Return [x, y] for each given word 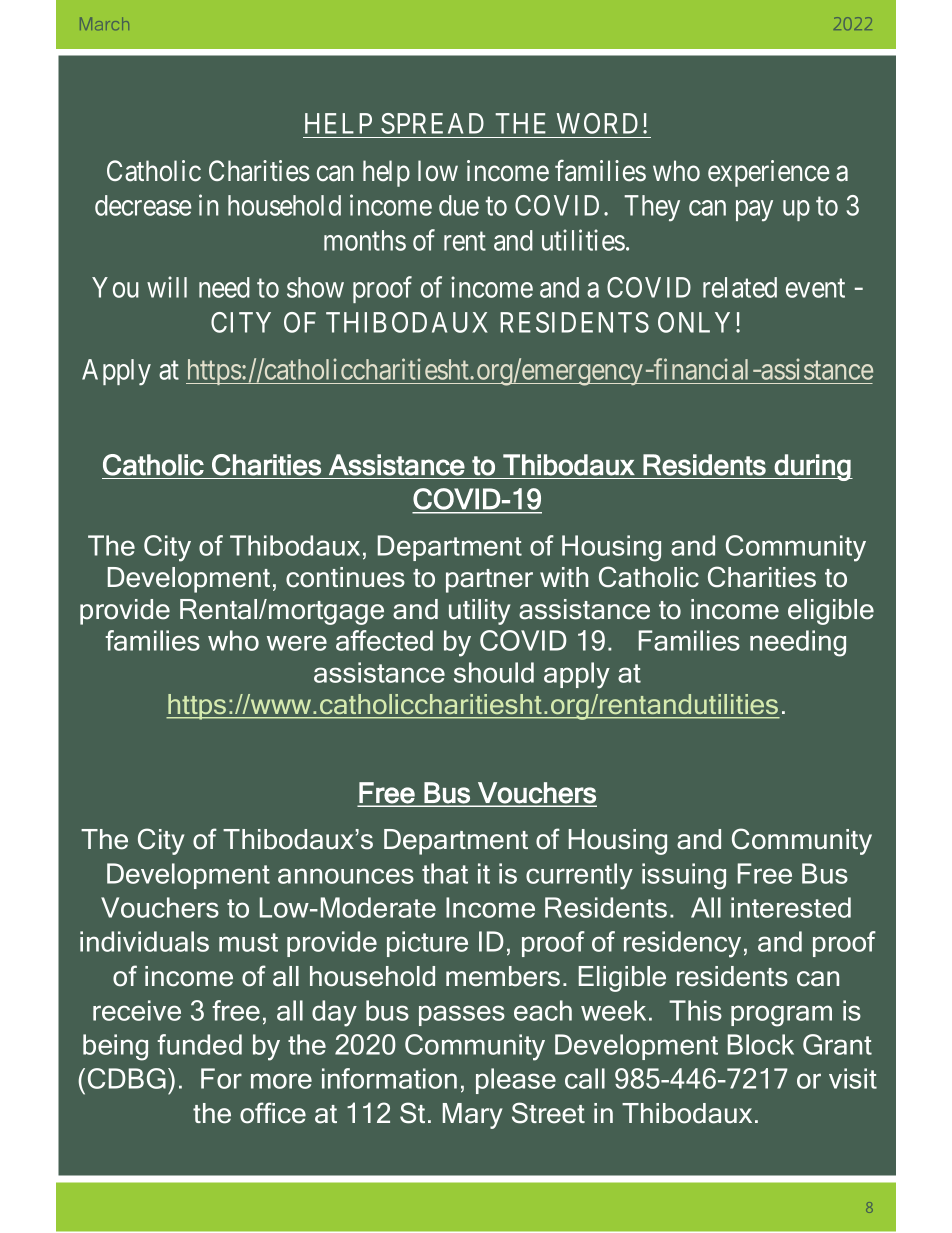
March [104, 23]
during [813, 467]
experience [769, 173]
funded [199, 1044]
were [297, 643]
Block [761, 1044]
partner [489, 581]
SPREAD [432, 123]
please [516, 1081]
